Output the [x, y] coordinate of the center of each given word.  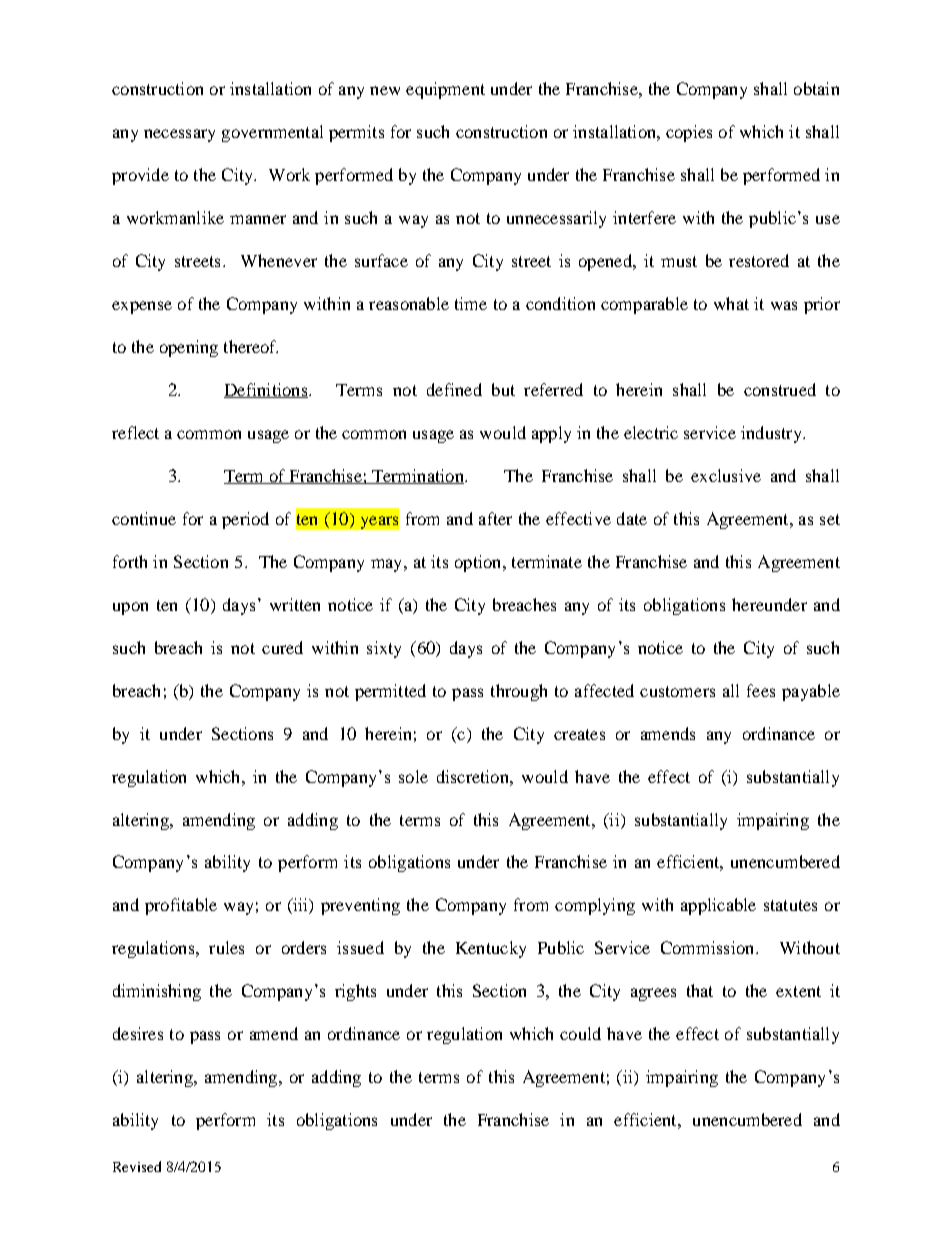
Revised [137, 1166]
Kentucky [491, 949]
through [519, 692]
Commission [709, 947]
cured [282, 647]
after [495, 518]
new [385, 90]
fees [761, 690]
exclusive [726, 475]
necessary [179, 135]
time [471, 303]
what [731, 303]
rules [226, 947]
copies [689, 133]
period [245, 520]
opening [189, 348]
